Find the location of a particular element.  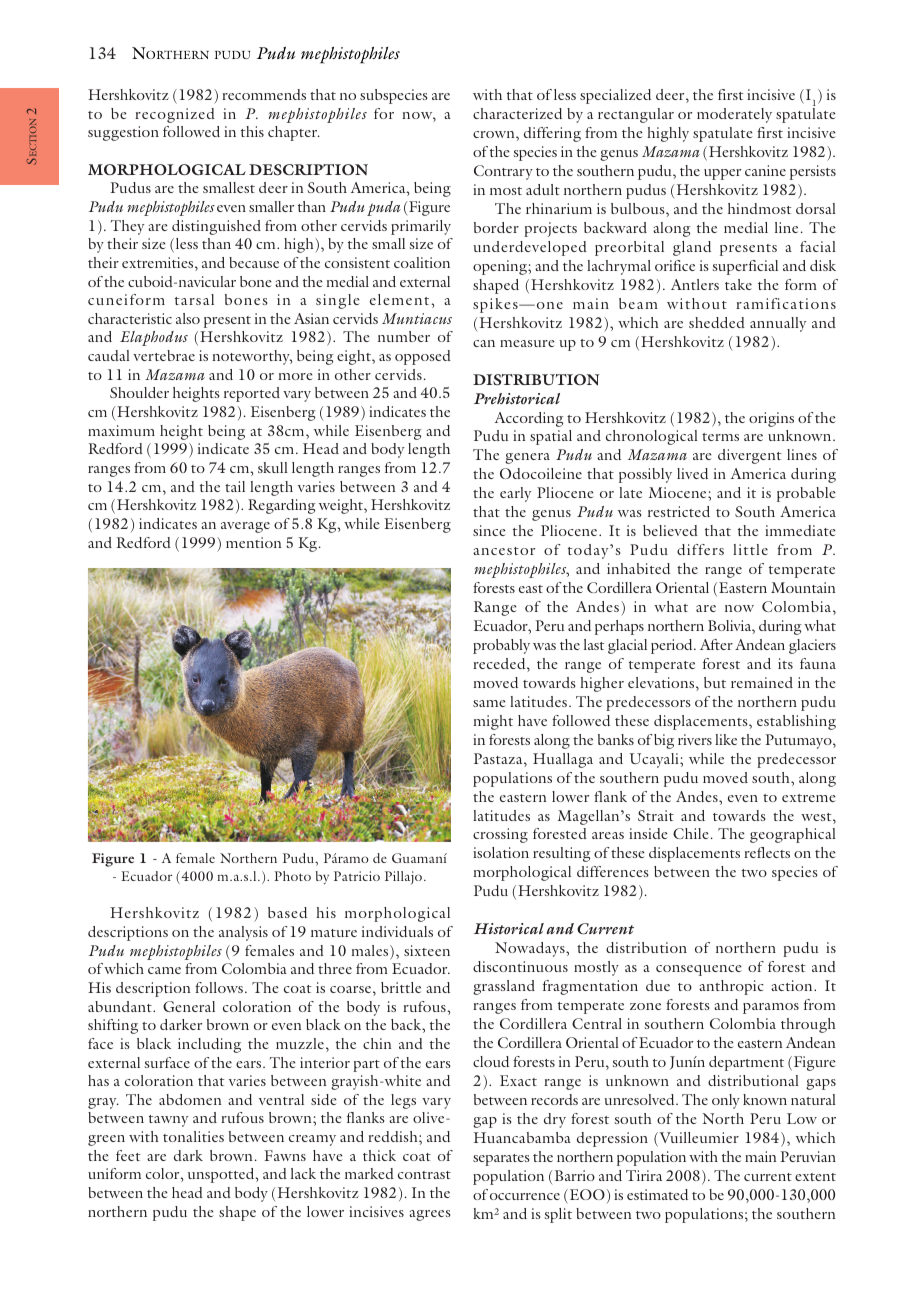

mention is located at coordinates (254, 542).
